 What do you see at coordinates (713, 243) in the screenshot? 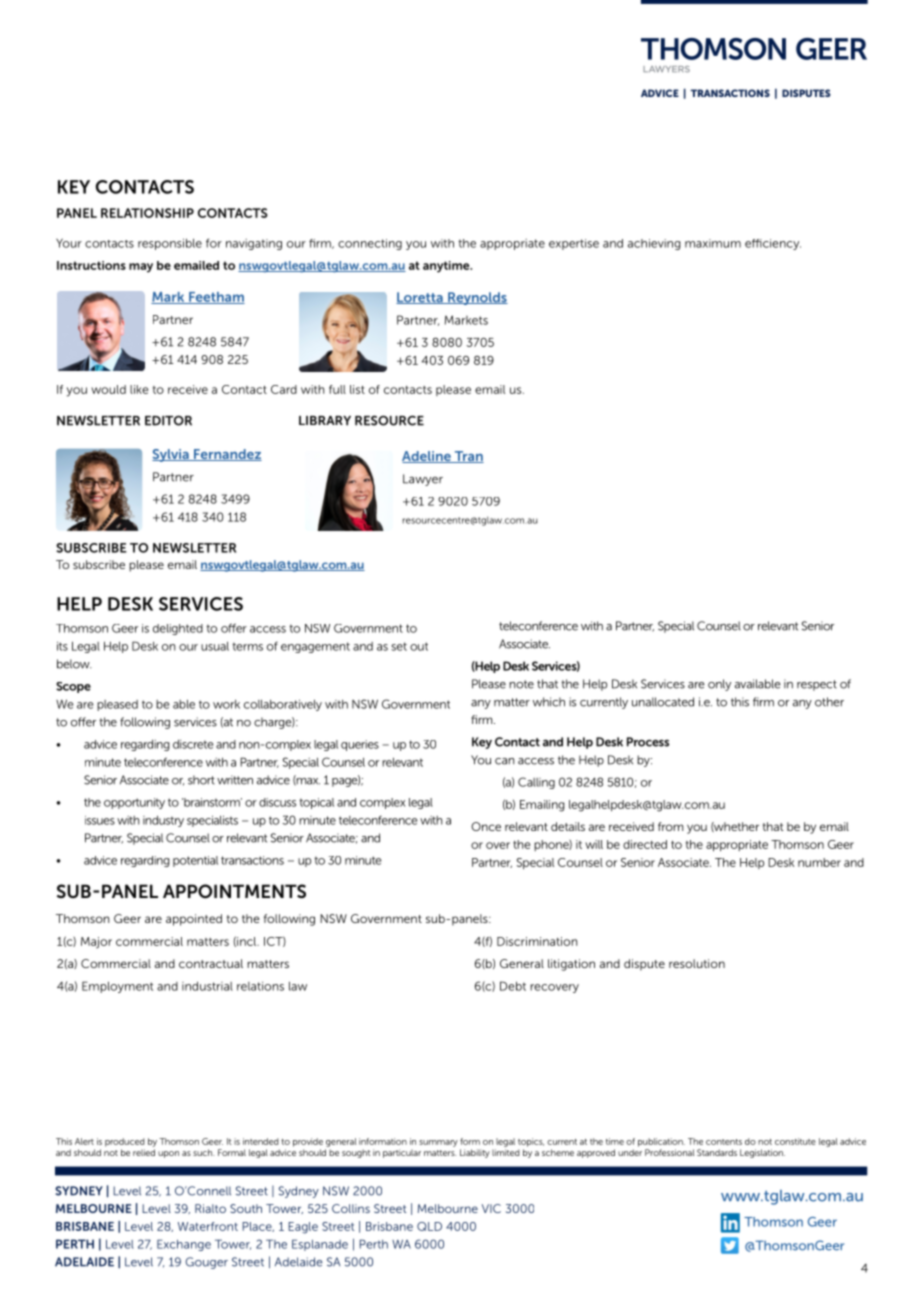
I see `maximum` at bounding box center [713, 243].
